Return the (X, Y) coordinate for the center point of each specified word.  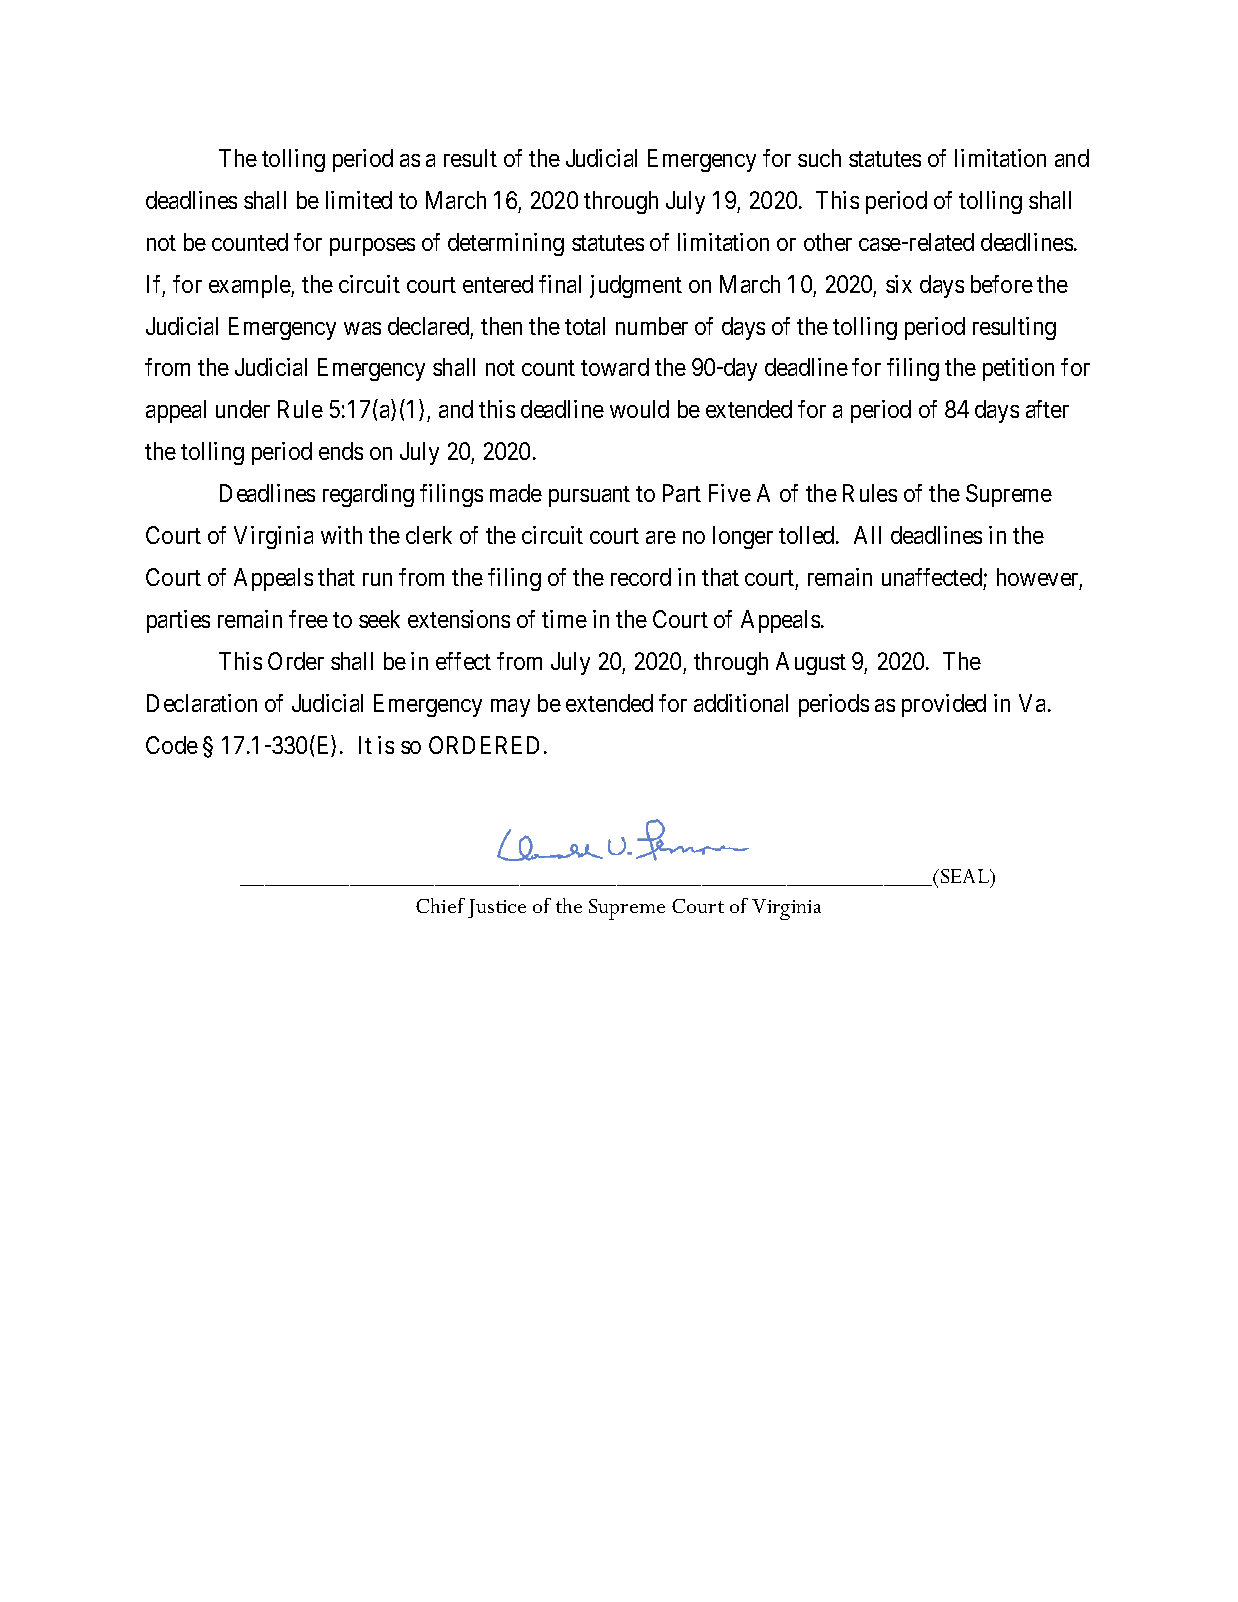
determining (506, 244)
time (564, 619)
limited (359, 200)
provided (944, 705)
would (639, 409)
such (819, 158)
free (308, 619)
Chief (440, 905)
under (243, 409)
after (1047, 409)
